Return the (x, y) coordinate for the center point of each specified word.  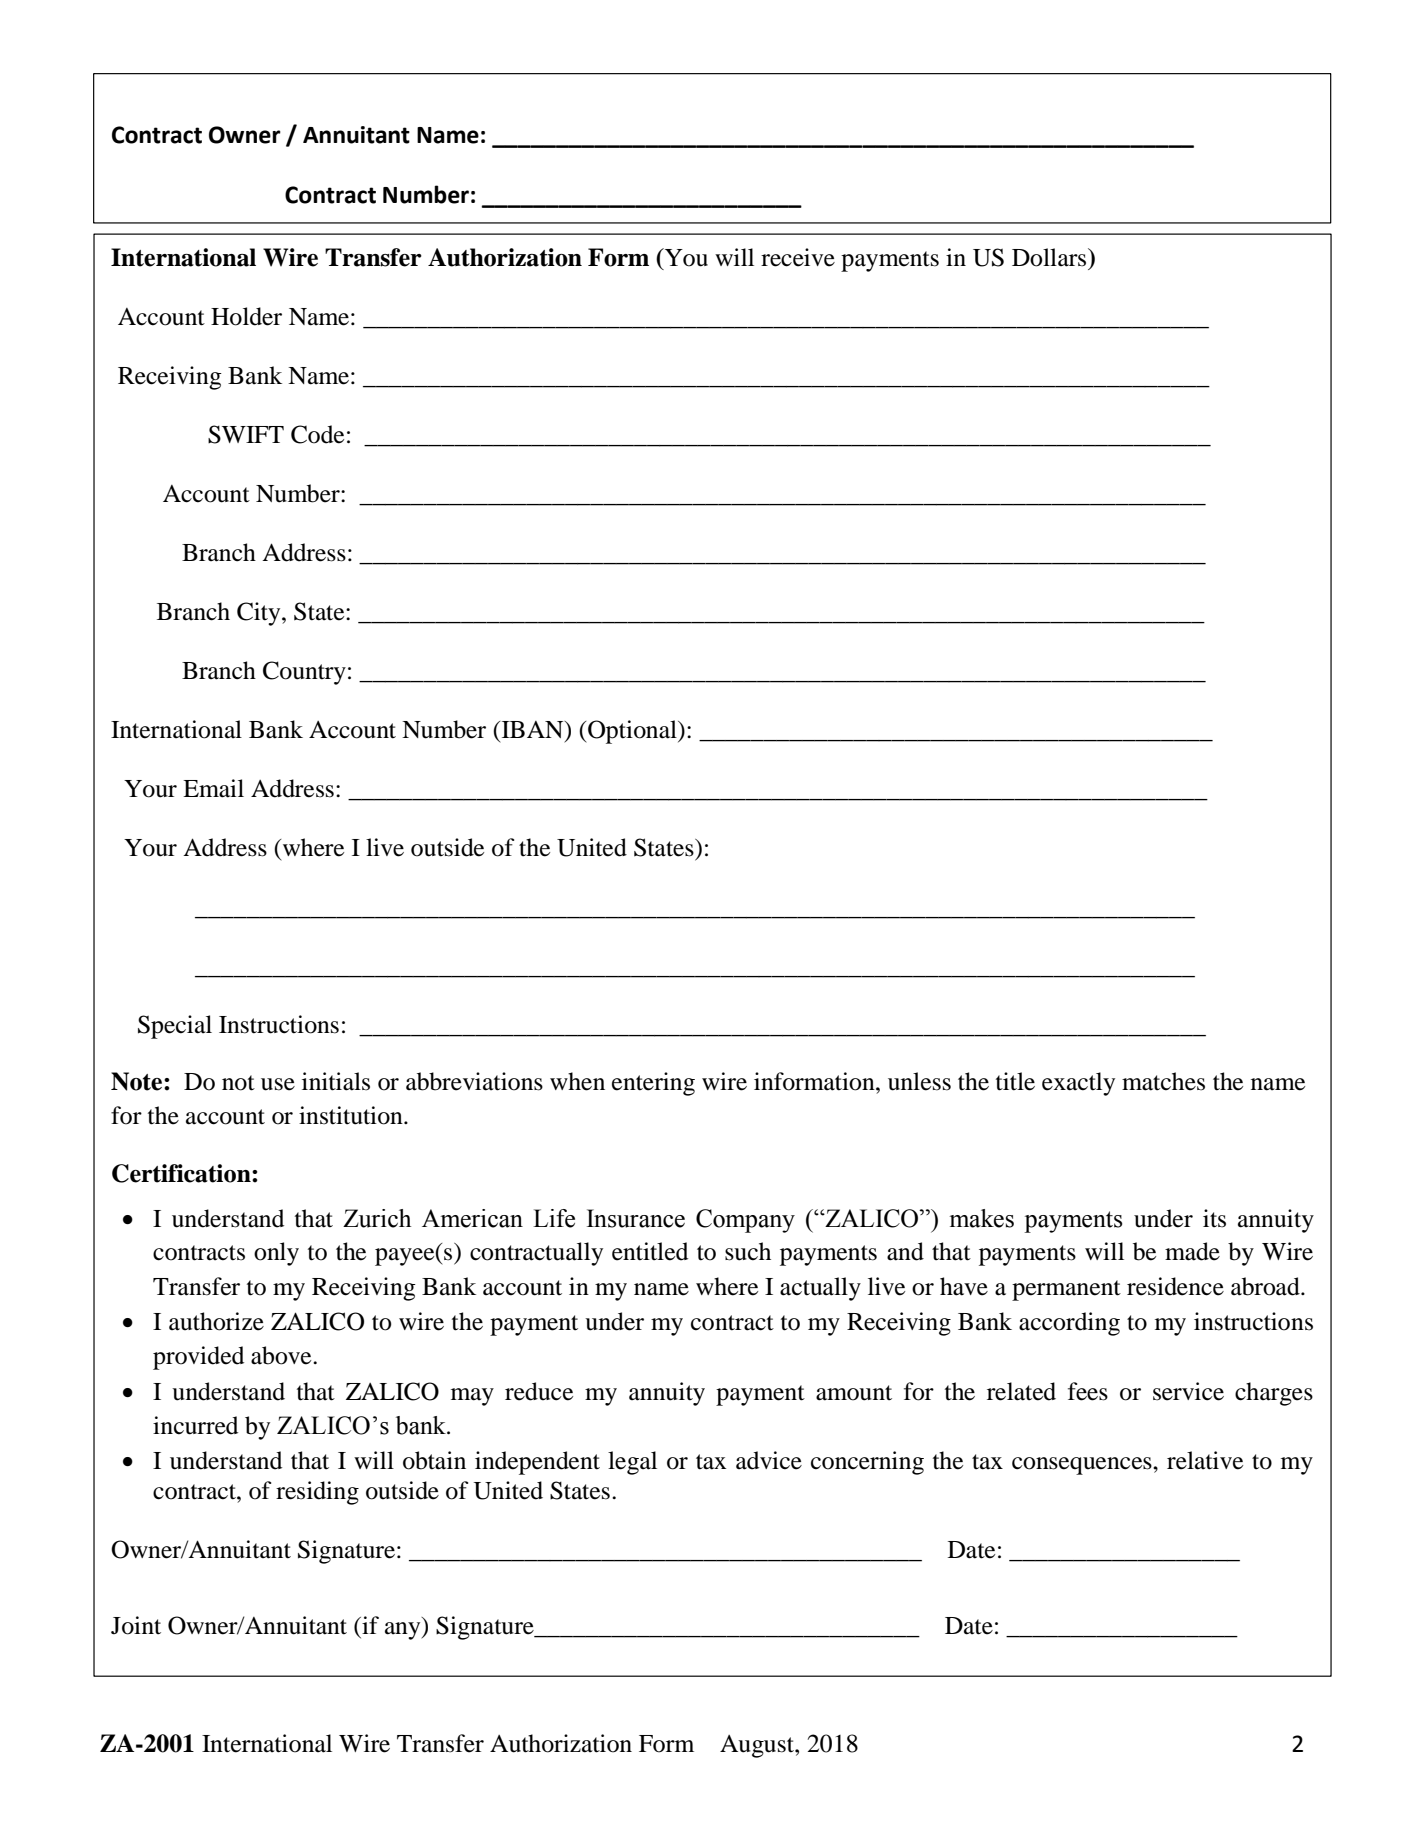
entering (653, 1084)
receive (798, 257)
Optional (632, 732)
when (577, 1081)
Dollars (1050, 257)
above (282, 1355)
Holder (246, 316)
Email (213, 788)
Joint (136, 1625)
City (260, 614)
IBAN (532, 731)
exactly (1078, 1084)
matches (1163, 1081)
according (1069, 1324)
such (748, 1251)
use (278, 1084)
